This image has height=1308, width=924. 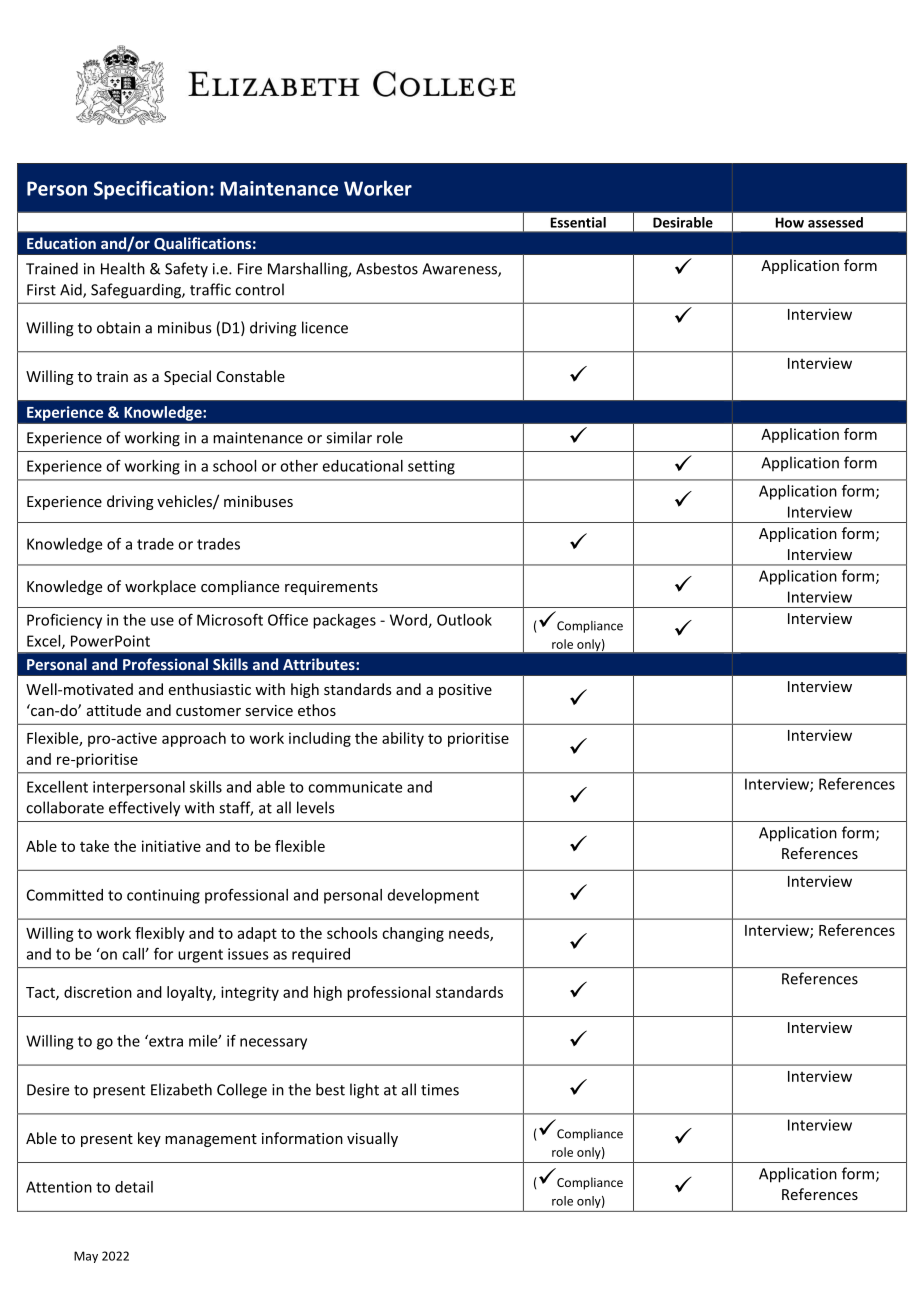 I want to click on times, so click(x=440, y=1090).
